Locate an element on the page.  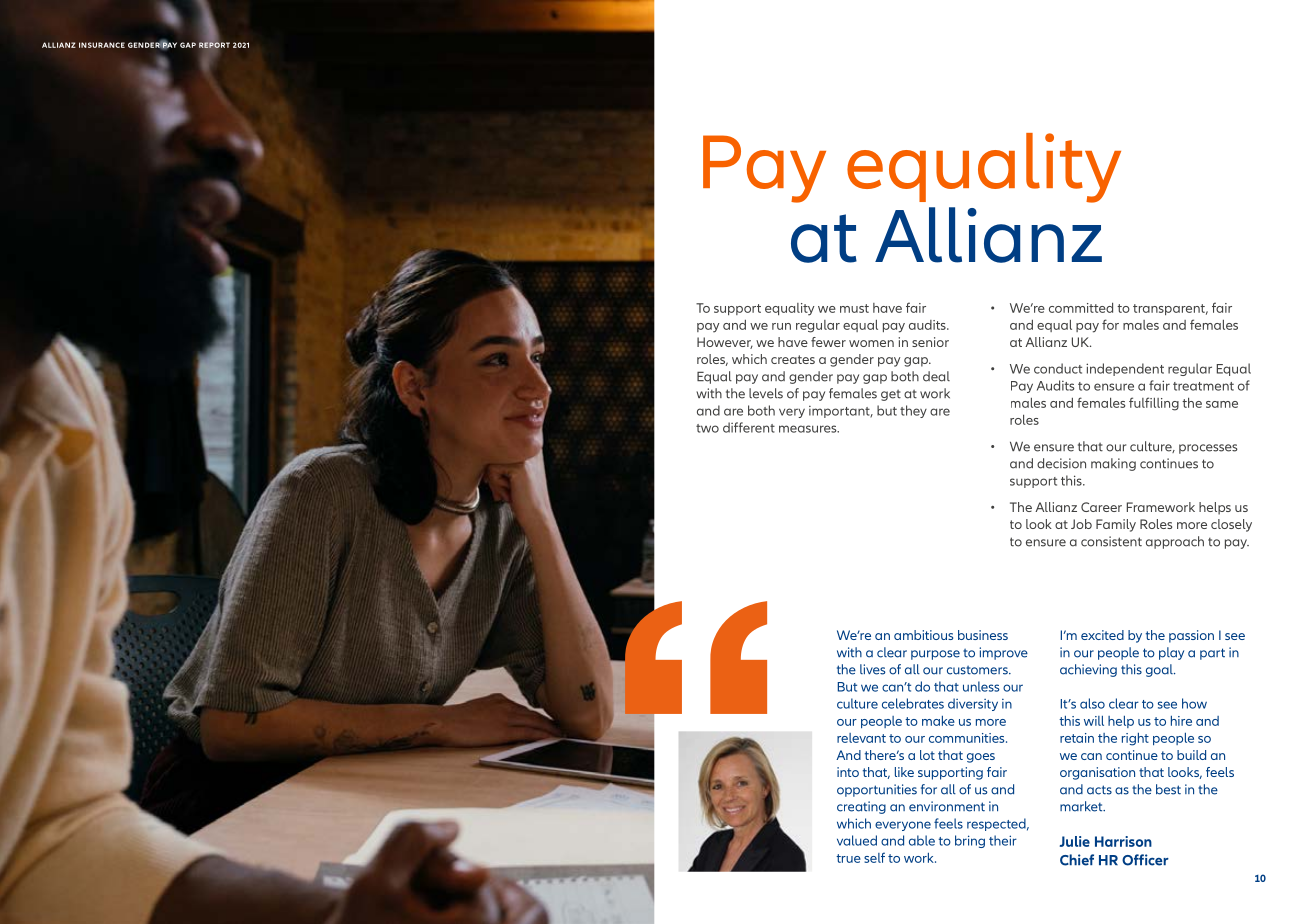
two is located at coordinates (707, 428).
